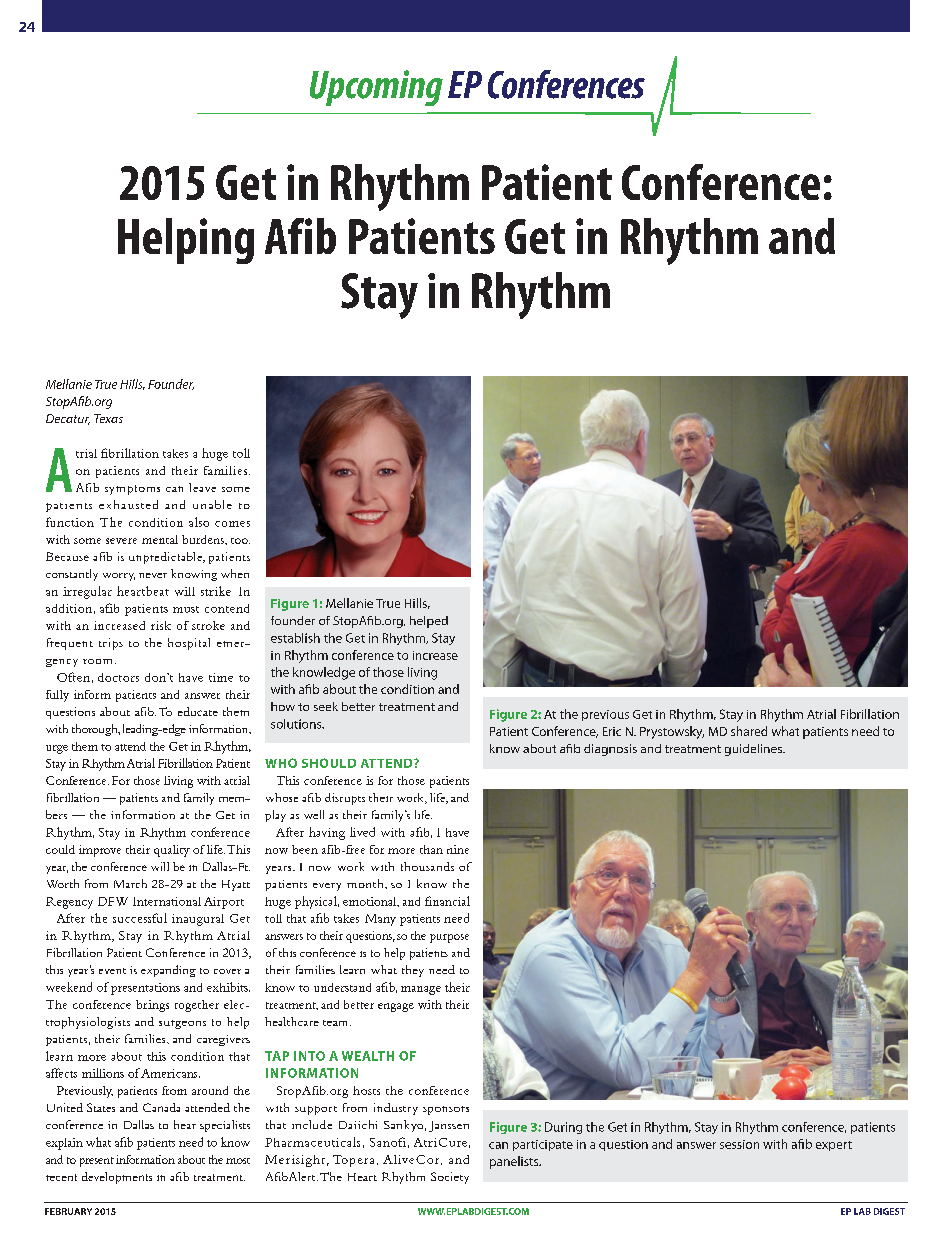  What do you see at coordinates (755, 750) in the document?
I see `guidelines` at bounding box center [755, 750].
